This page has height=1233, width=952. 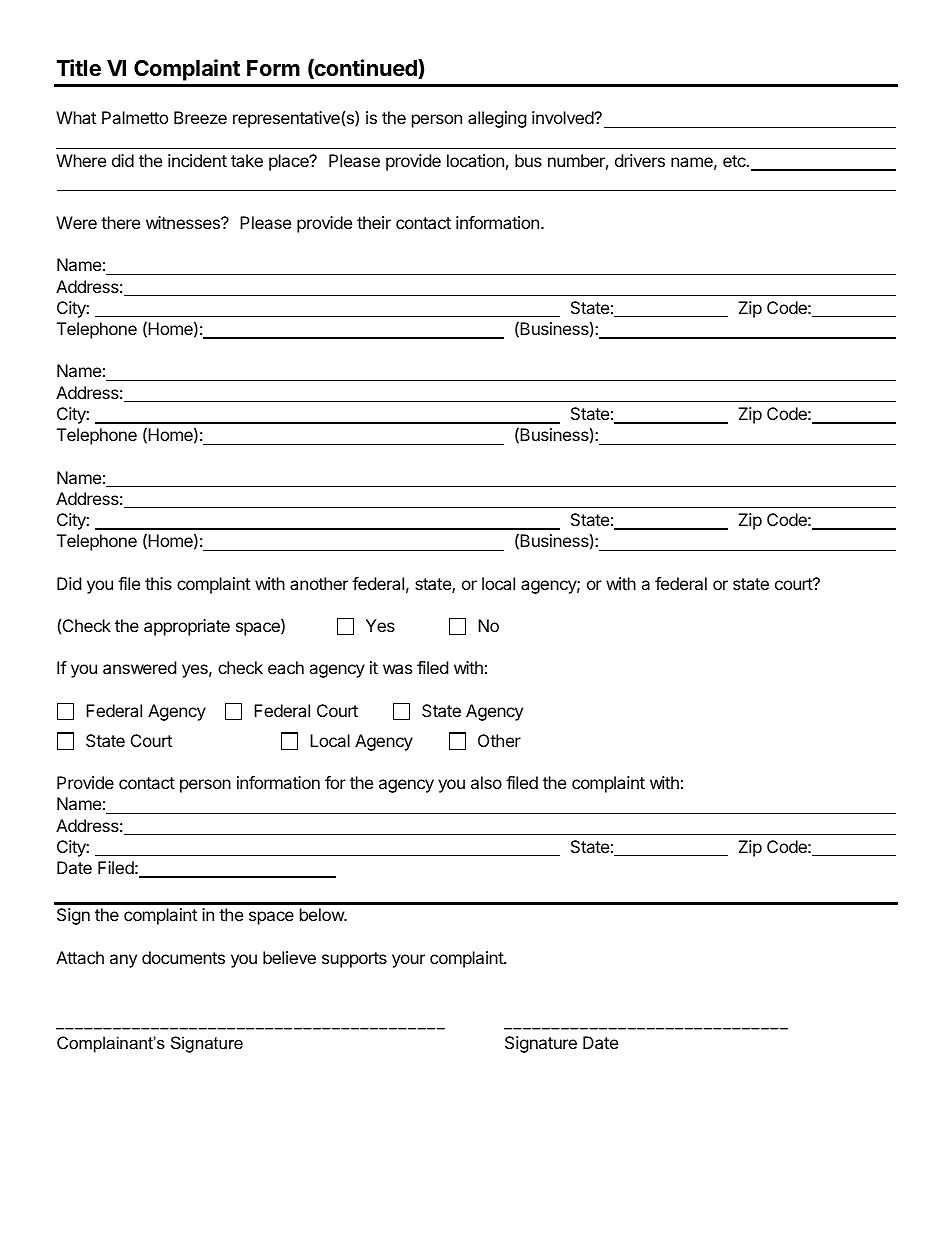 I want to click on etc, so click(x=735, y=161).
